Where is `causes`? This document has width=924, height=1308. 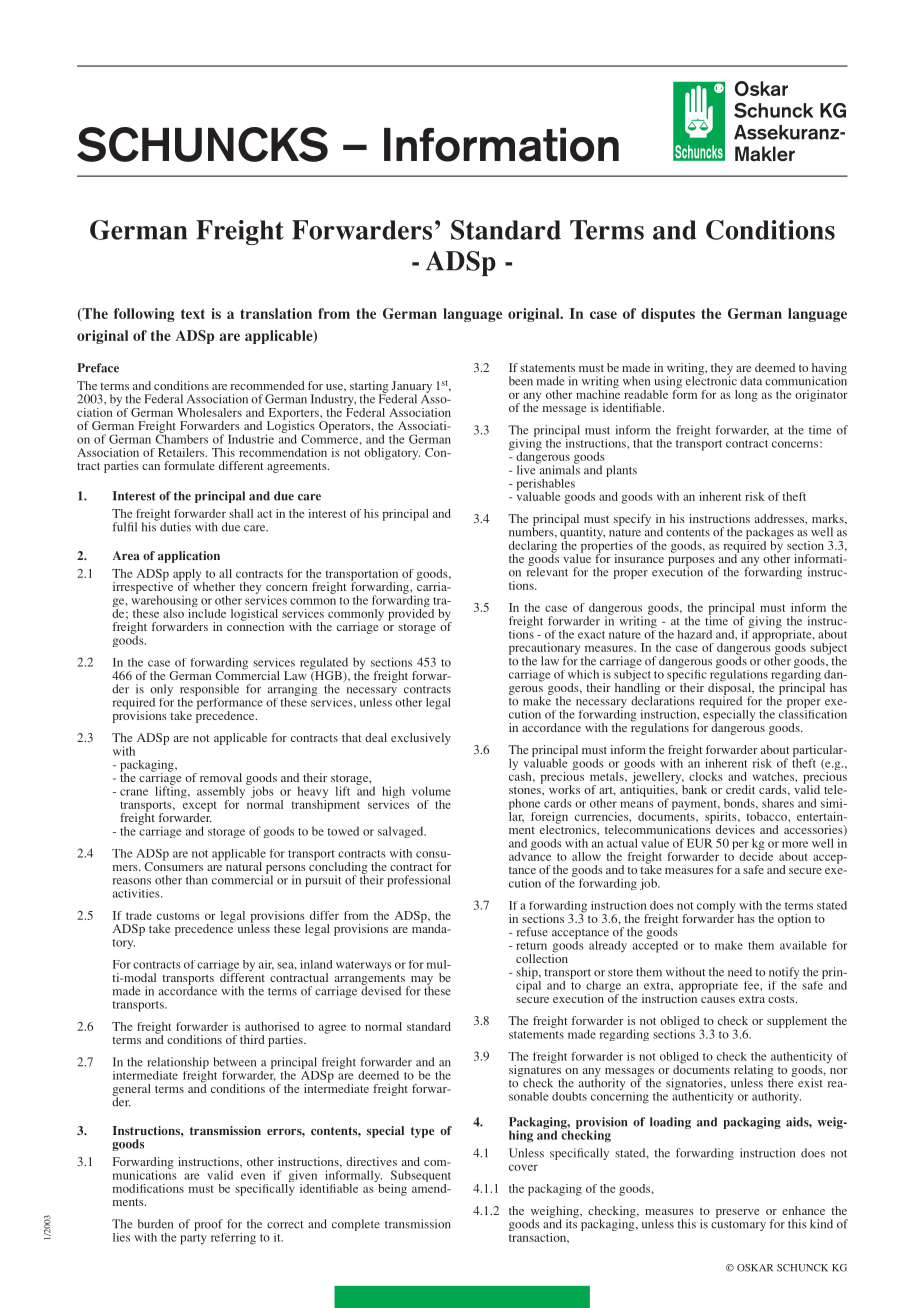 causes is located at coordinates (718, 1000).
